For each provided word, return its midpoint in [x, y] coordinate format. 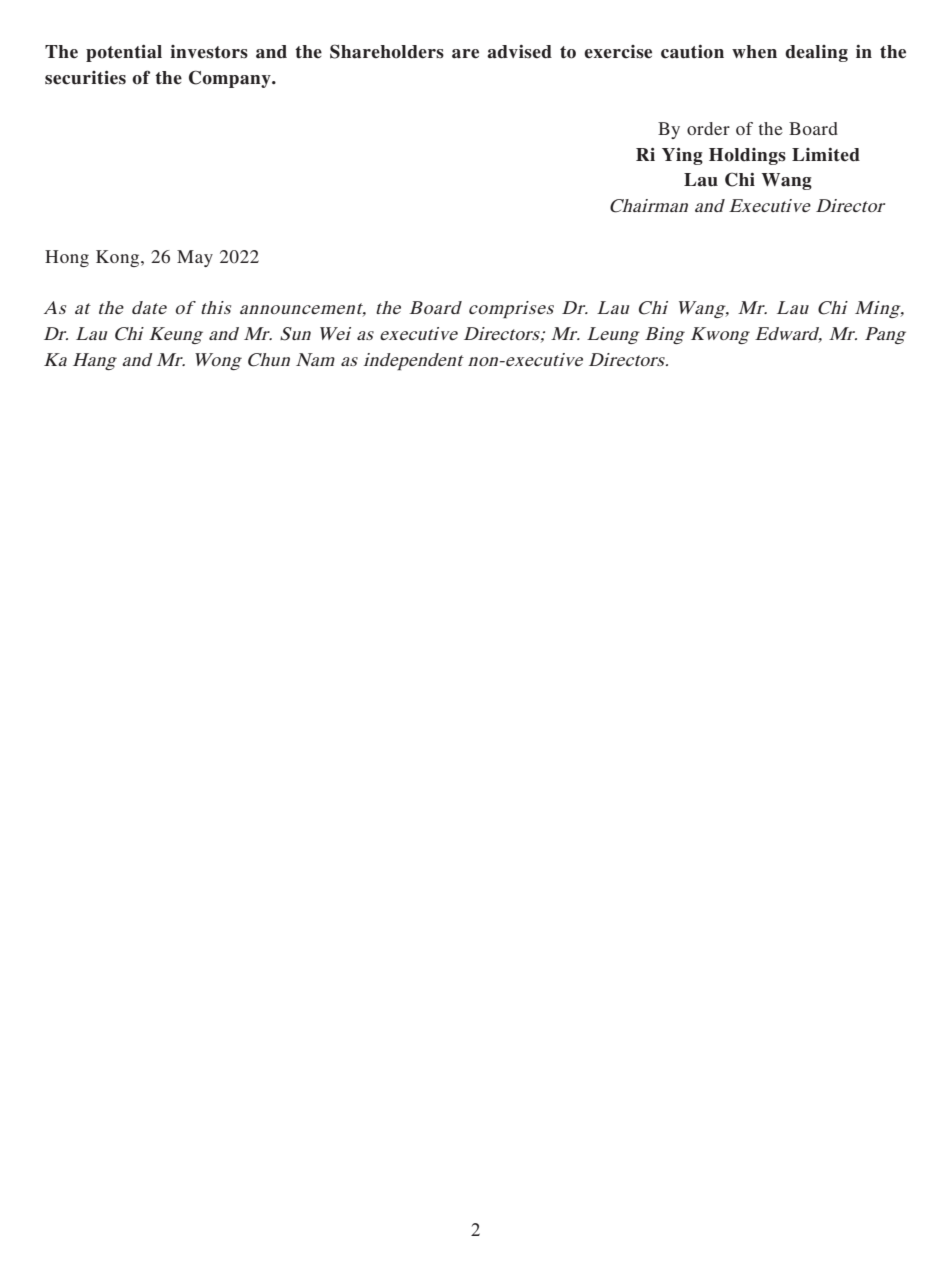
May [195, 258]
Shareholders [387, 51]
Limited [826, 155]
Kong [119, 258]
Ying [682, 156]
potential [124, 53]
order [708, 128]
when [754, 52]
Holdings [747, 156]
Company [231, 79]
